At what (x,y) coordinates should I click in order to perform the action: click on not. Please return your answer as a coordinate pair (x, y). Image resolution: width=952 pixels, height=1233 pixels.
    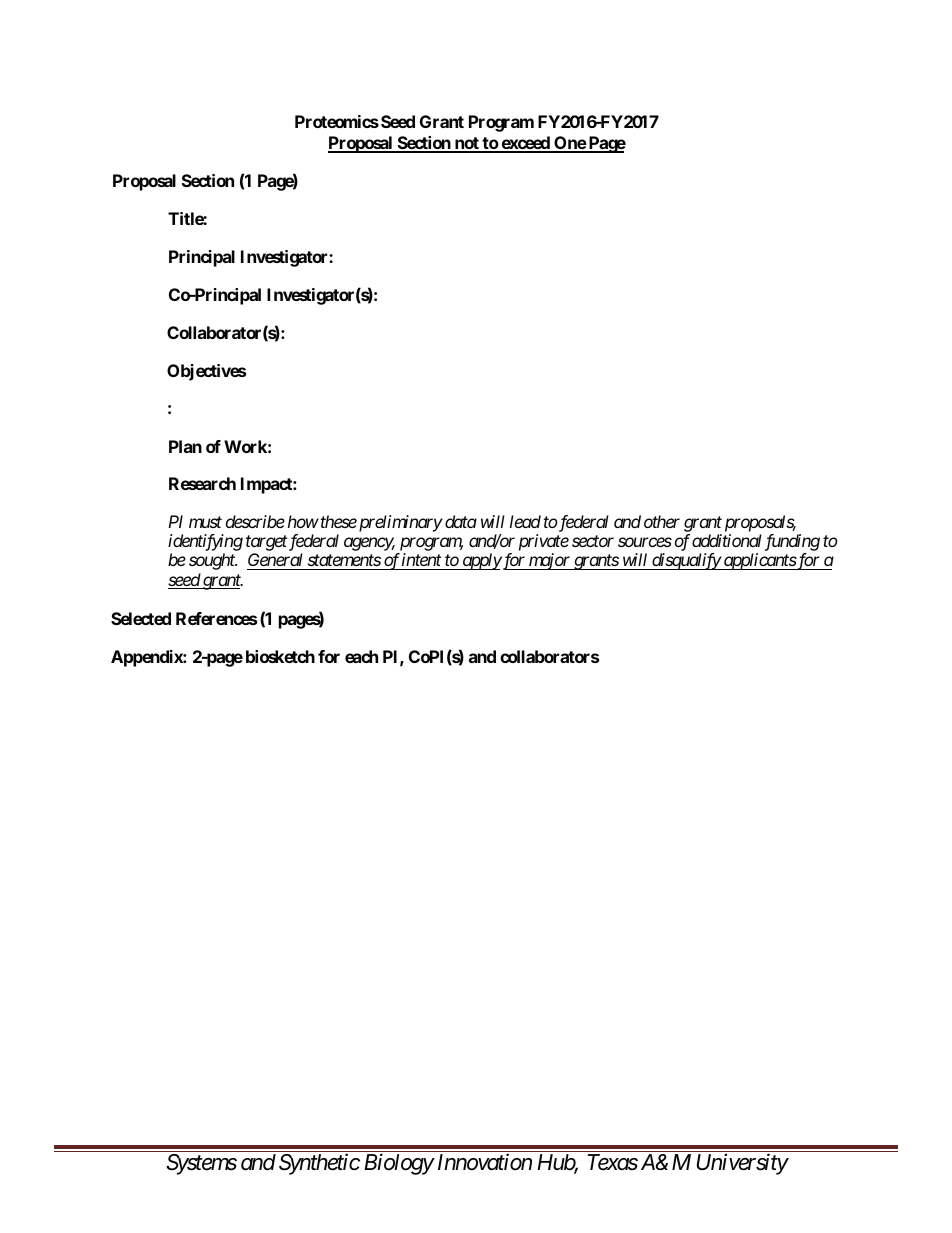
    Looking at the image, I should click on (467, 144).
